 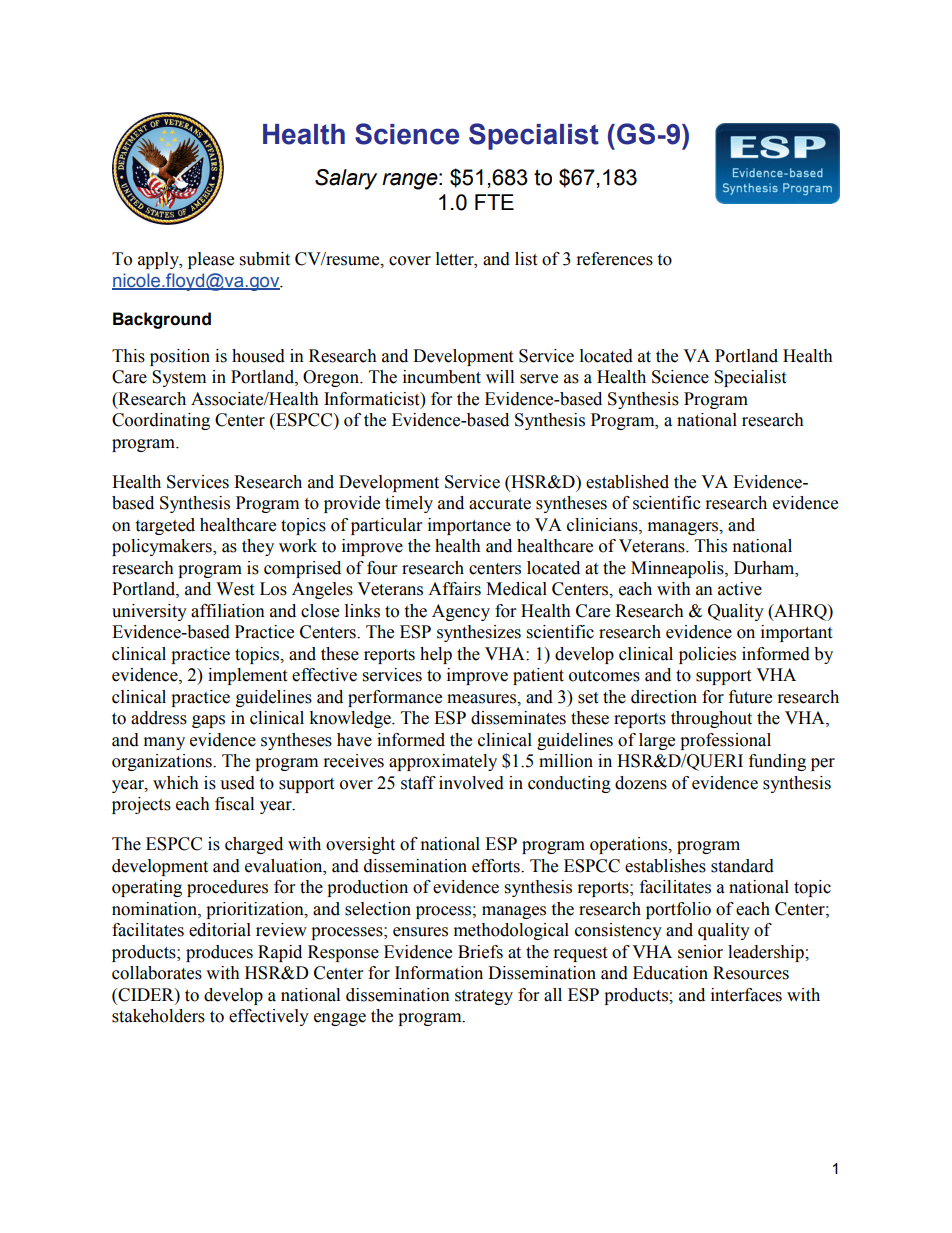 What do you see at coordinates (211, 260) in the screenshot?
I see `please` at bounding box center [211, 260].
